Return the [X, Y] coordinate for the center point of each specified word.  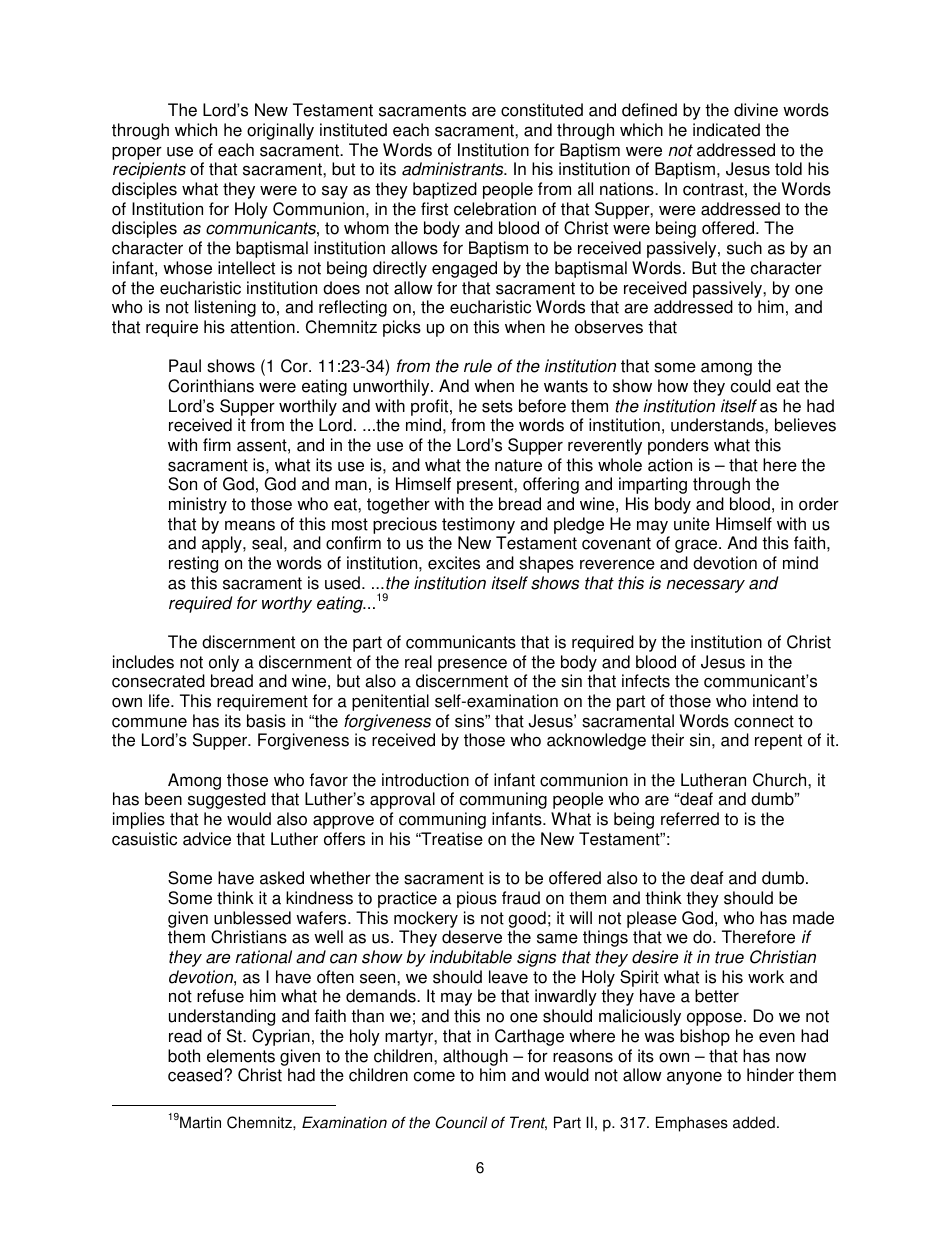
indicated [726, 130]
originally [280, 131]
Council [461, 1122]
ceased [196, 1075]
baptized [445, 190]
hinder [770, 1075]
